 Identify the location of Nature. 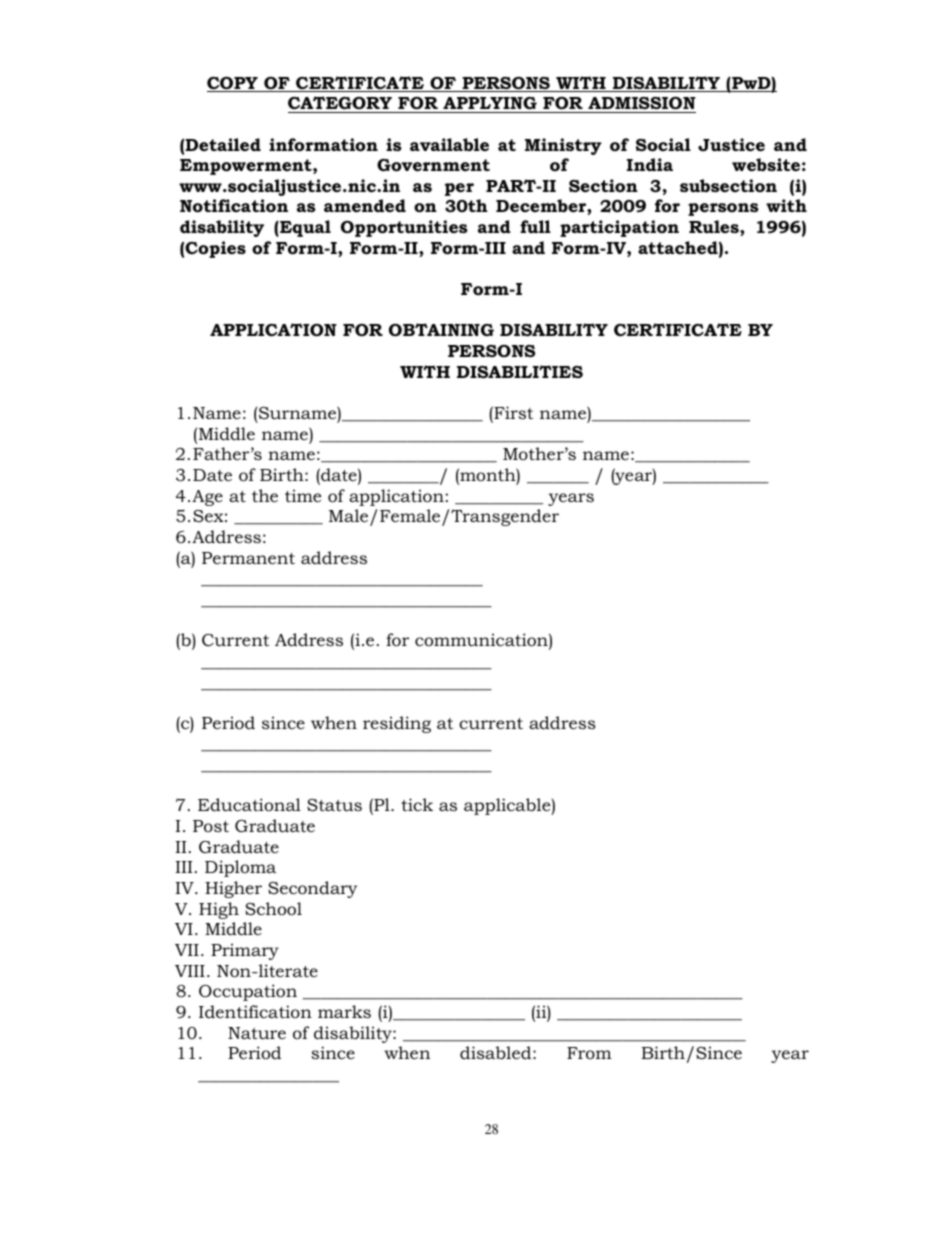
(257, 1033).
